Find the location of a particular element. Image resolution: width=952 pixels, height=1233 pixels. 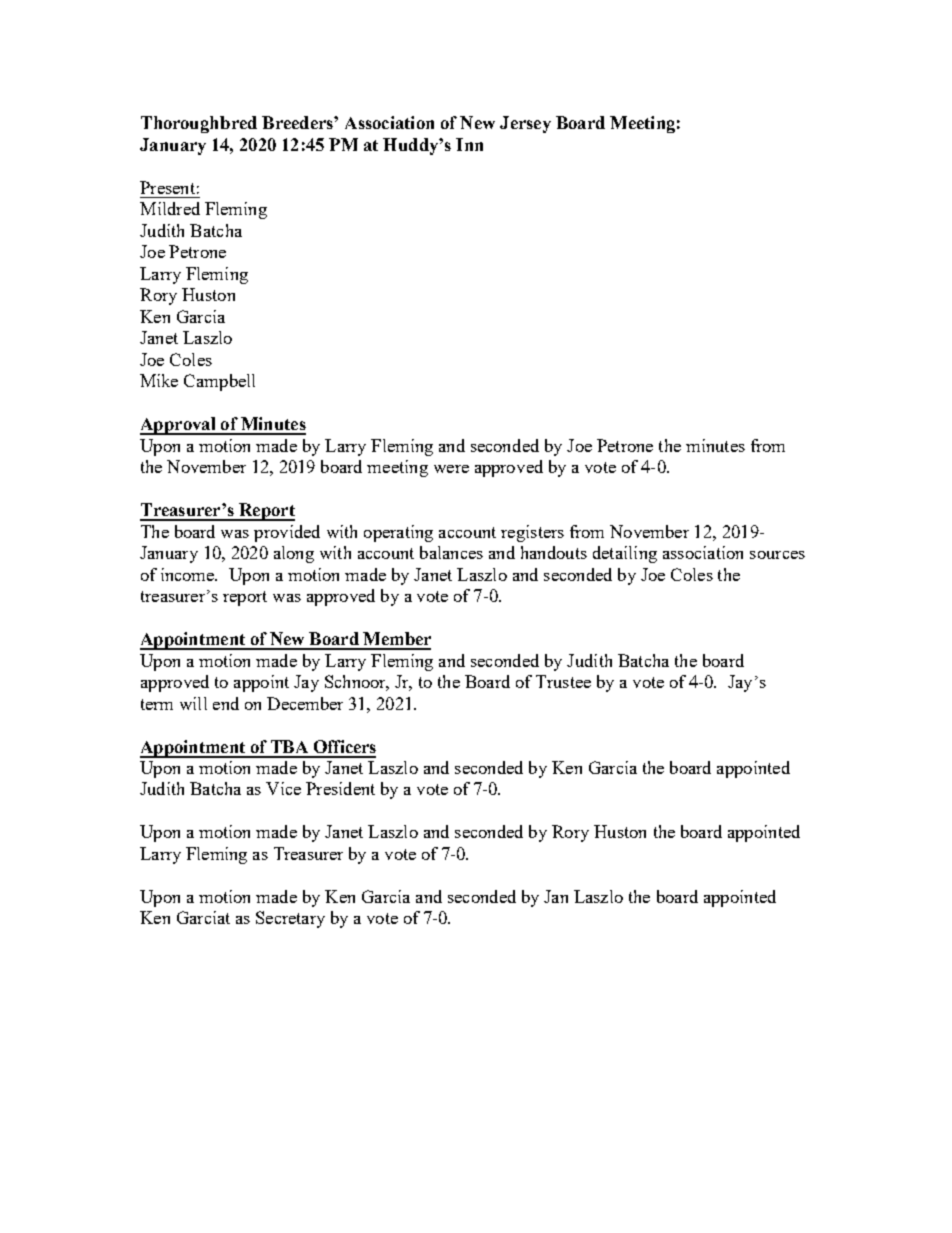

Trustee is located at coordinates (563, 681).
